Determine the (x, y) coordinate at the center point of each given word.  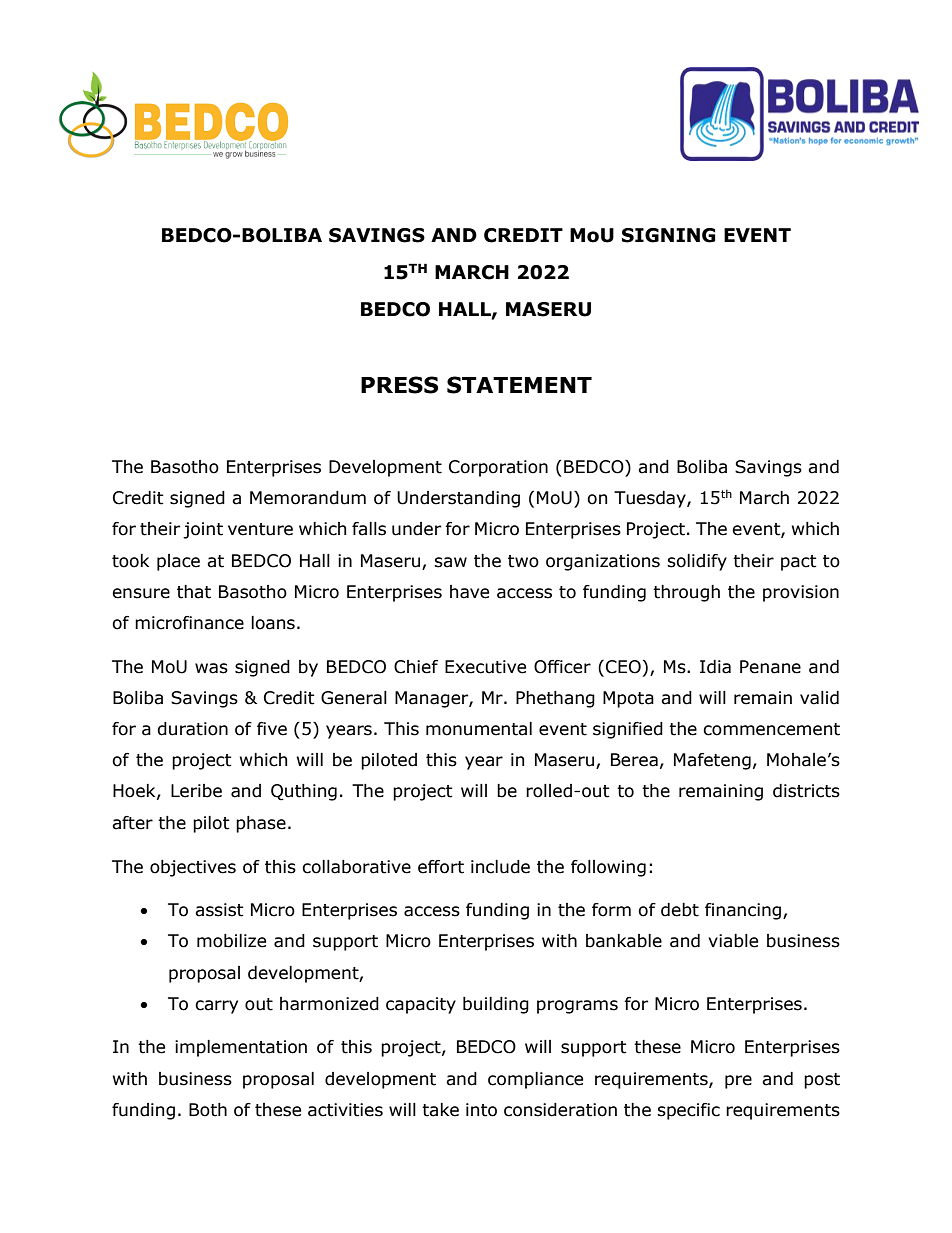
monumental (479, 729)
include (500, 867)
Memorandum (308, 498)
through (686, 593)
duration (192, 729)
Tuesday (651, 499)
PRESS (399, 385)
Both (208, 1110)
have (469, 592)
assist (219, 910)
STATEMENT (519, 385)
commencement (771, 729)
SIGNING (669, 235)
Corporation (498, 468)
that (194, 592)
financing (744, 911)
